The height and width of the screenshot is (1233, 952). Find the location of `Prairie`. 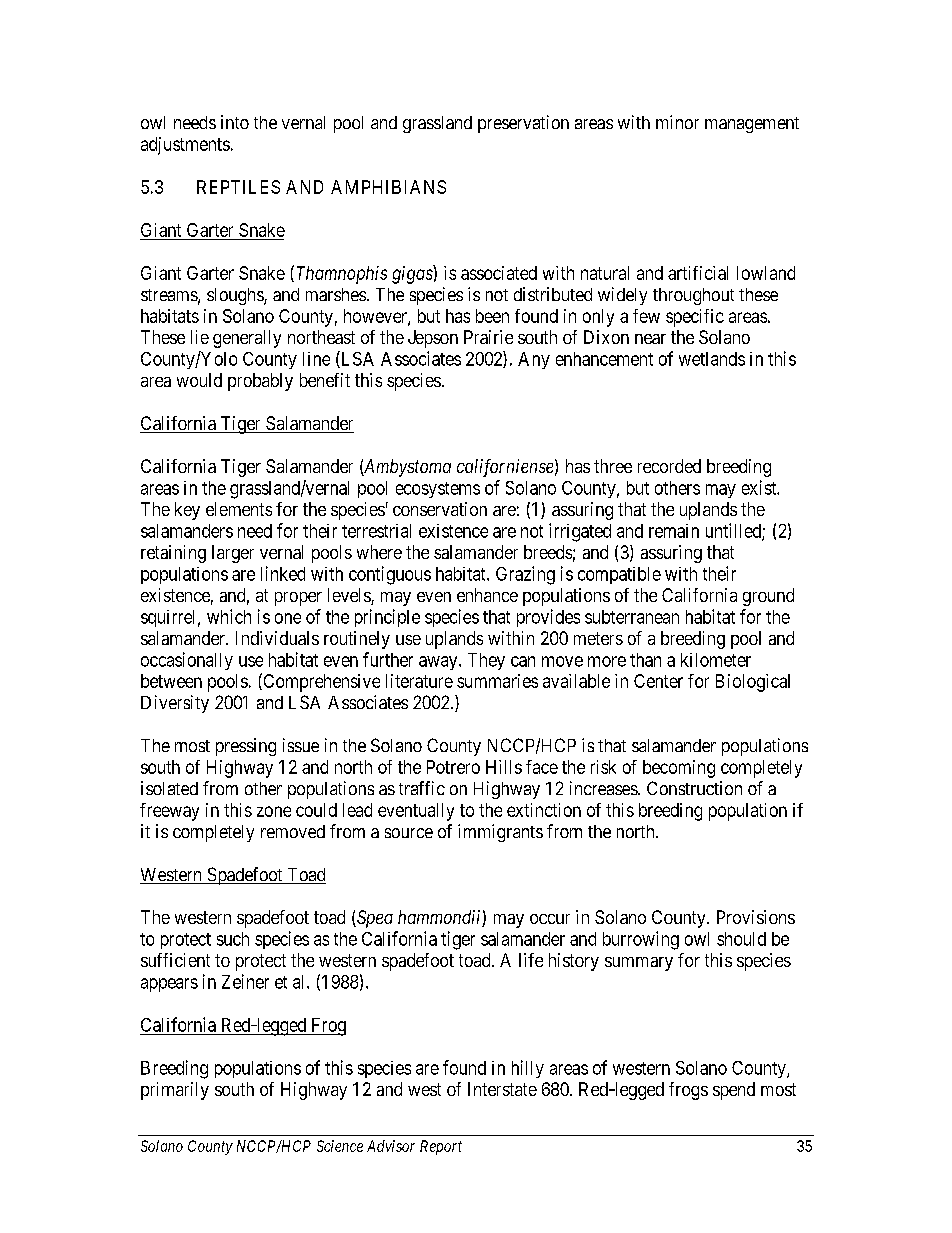

Prairie is located at coordinates (488, 337).
